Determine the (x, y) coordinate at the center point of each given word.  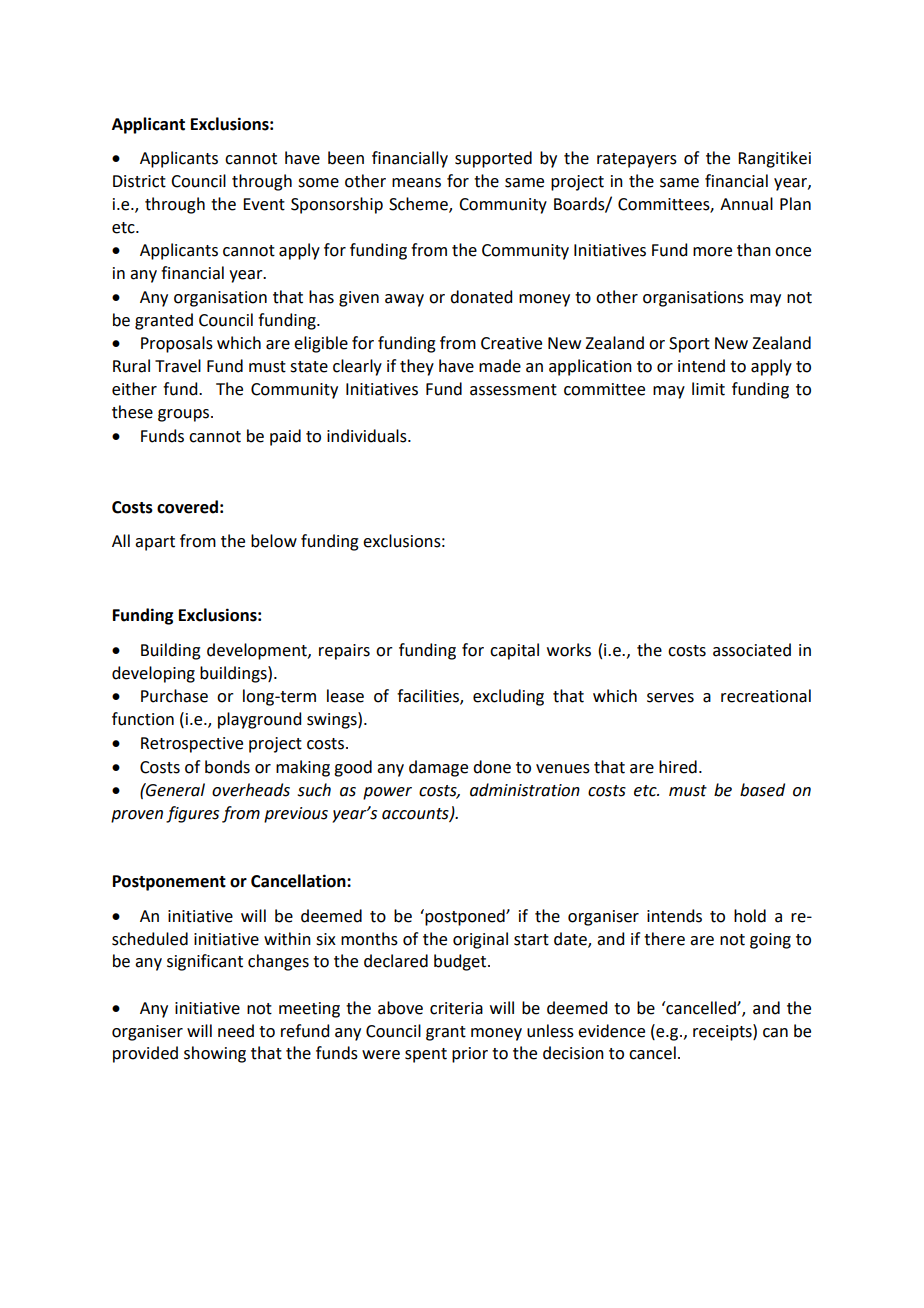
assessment (513, 390)
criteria (456, 1008)
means (416, 183)
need (236, 1031)
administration (525, 790)
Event (264, 204)
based (762, 790)
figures (192, 814)
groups (183, 415)
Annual (746, 204)
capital (514, 651)
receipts (723, 1032)
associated (752, 650)
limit (708, 389)
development (258, 651)
